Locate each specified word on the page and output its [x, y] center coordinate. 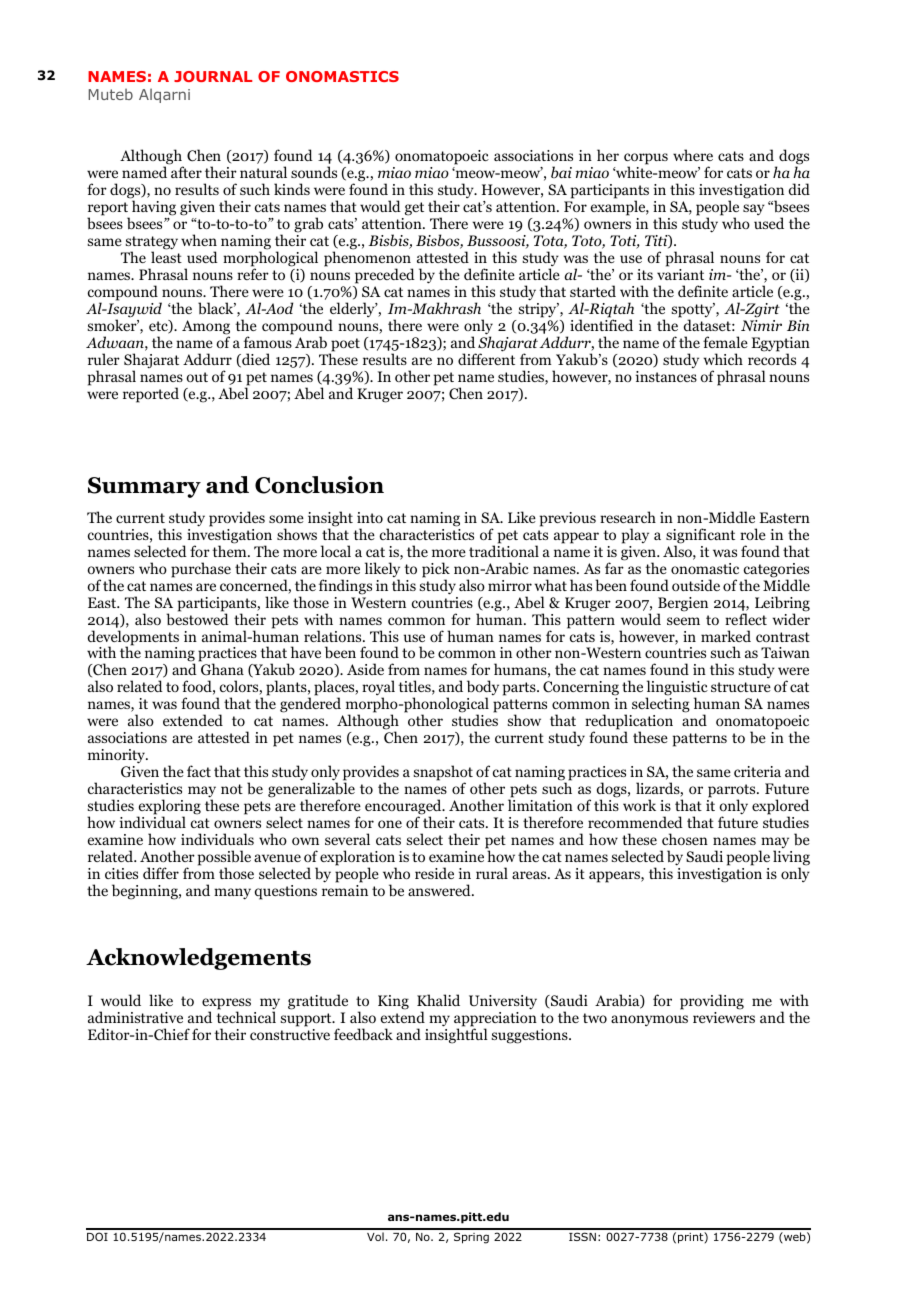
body [483, 689]
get [414, 209]
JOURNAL [213, 76]
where [693, 155]
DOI [97, 1236]
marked [726, 636]
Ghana [222, 669]
